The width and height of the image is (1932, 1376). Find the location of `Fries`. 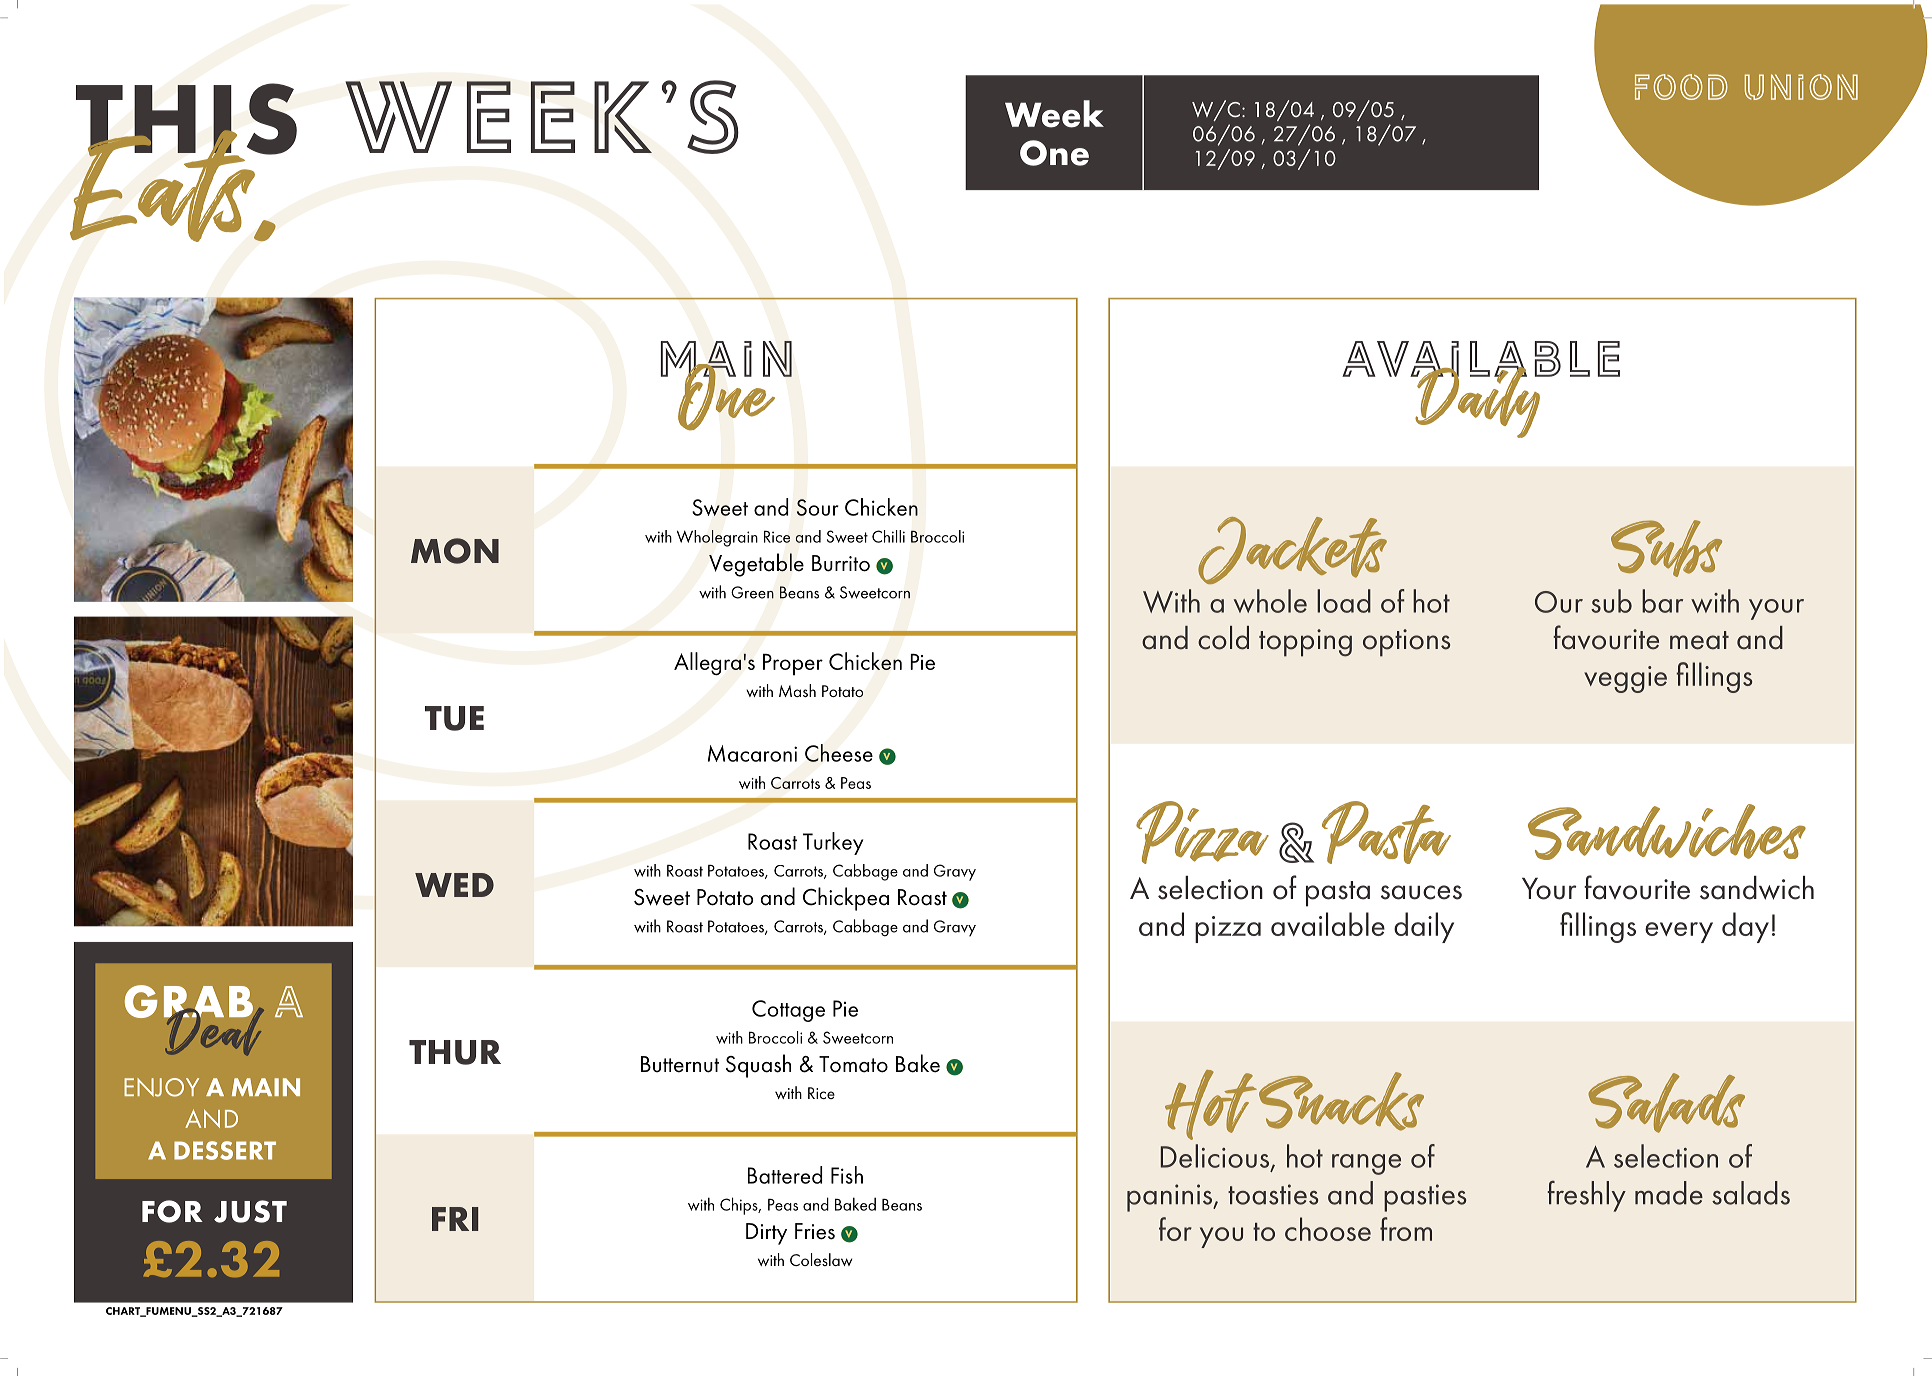

Fries is located at coordinates (815, 1231).
